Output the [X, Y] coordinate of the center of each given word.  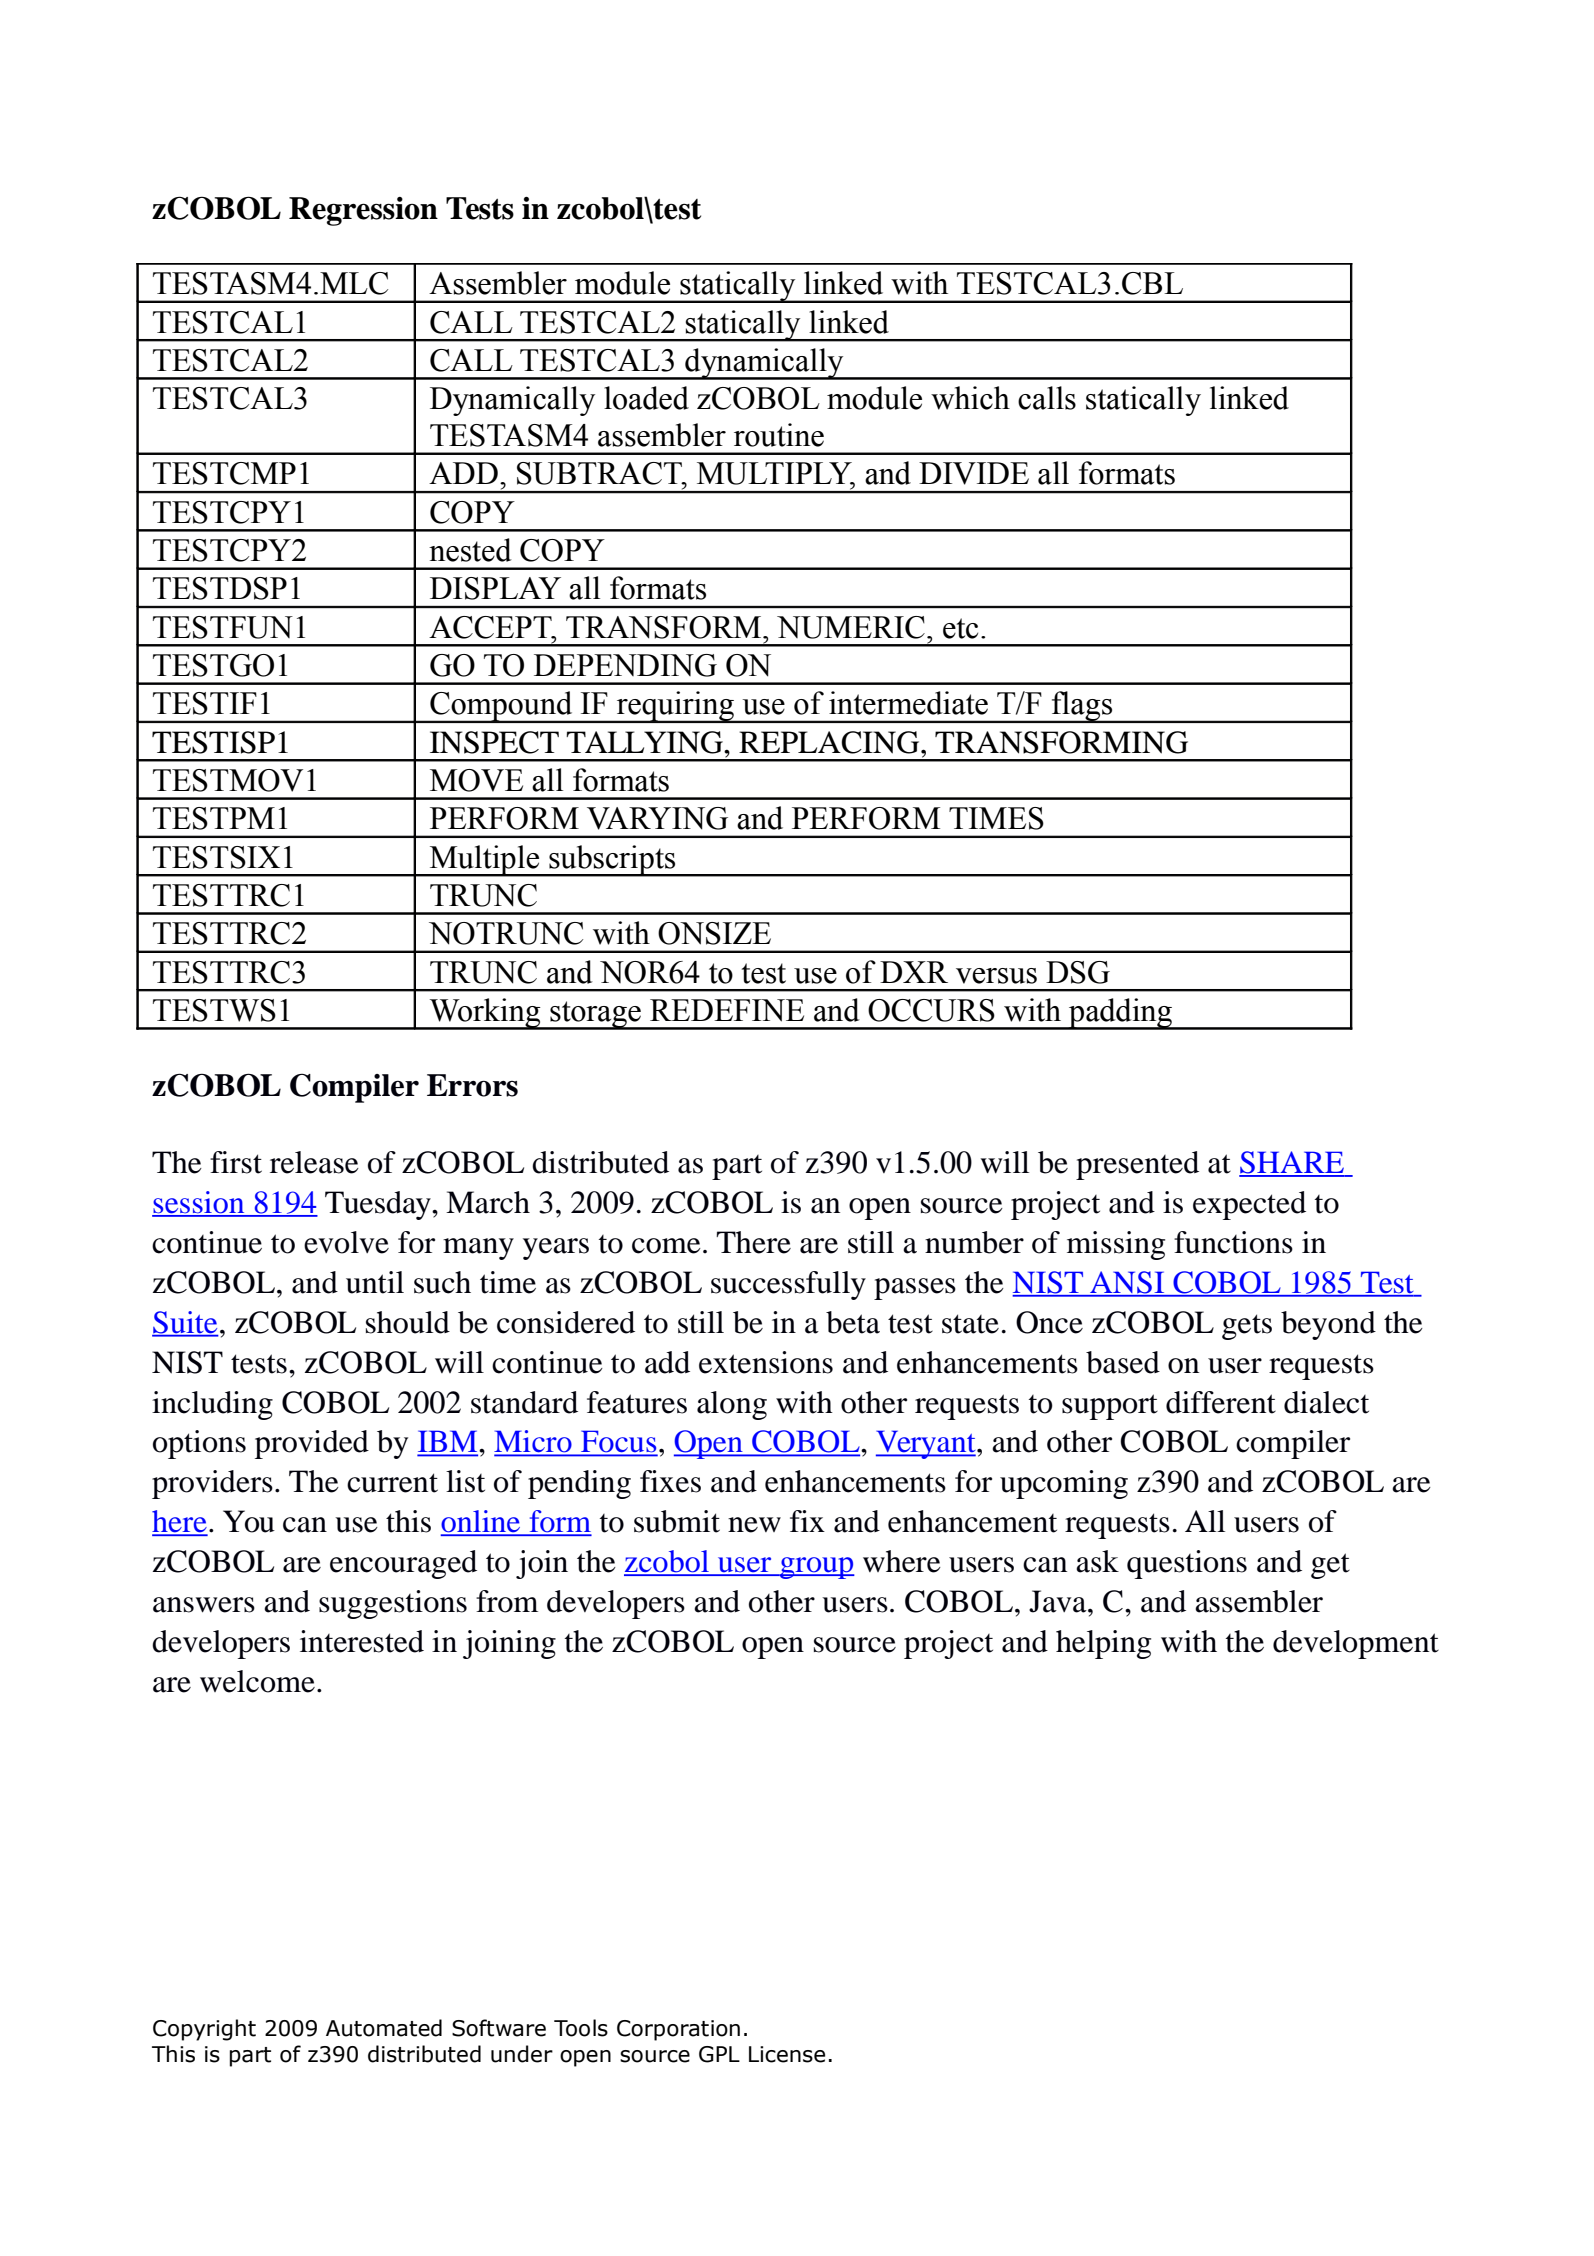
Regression [363, 211]
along [732, 1405]
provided [312, 1444]
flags [1082, 707]
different [1221, 1402]
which [970, 398]
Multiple [485, 861]
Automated [384, 2028]
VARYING [657, 818]
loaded [646, 398]
